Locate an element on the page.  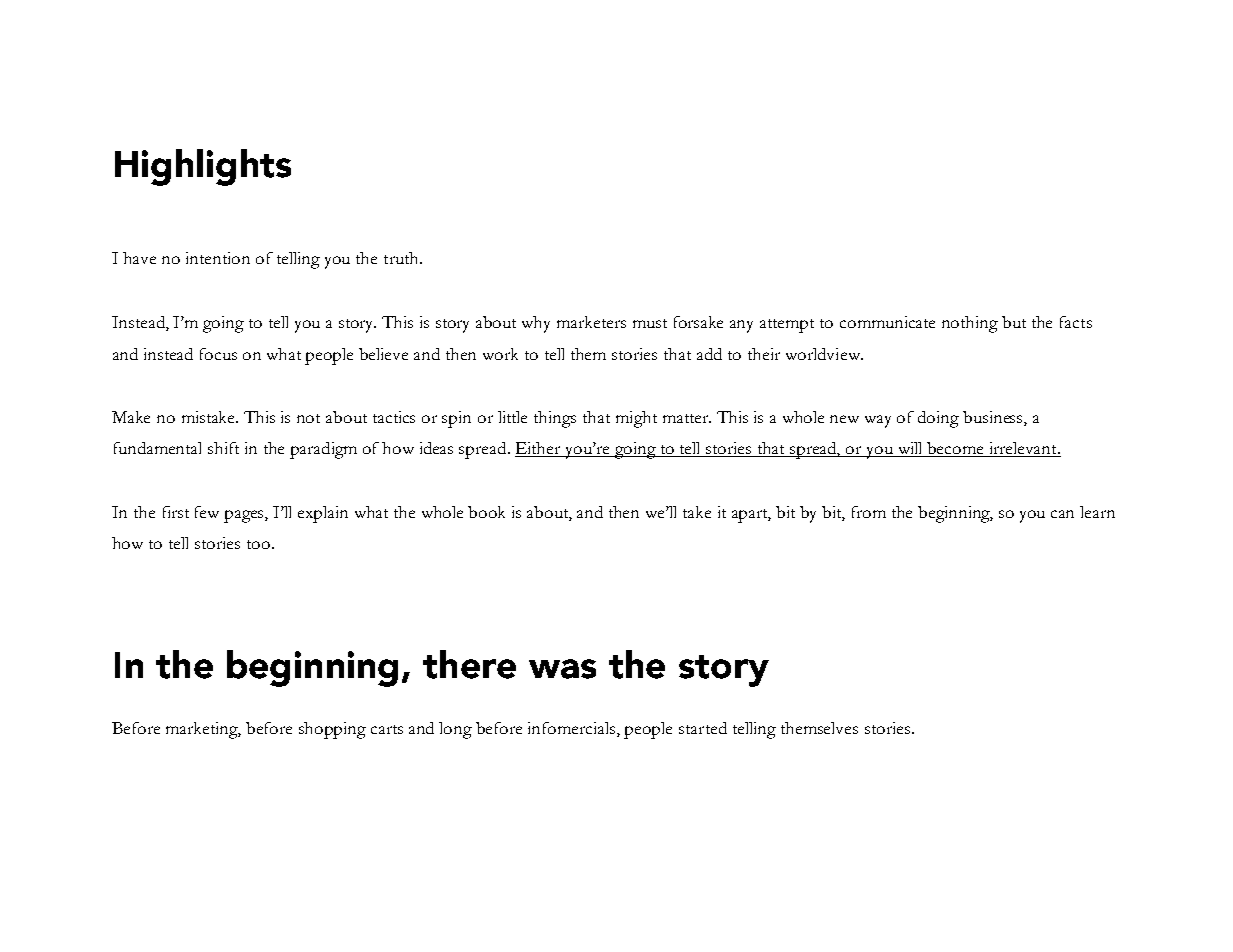
but is located at coordinates (1014, 322).
